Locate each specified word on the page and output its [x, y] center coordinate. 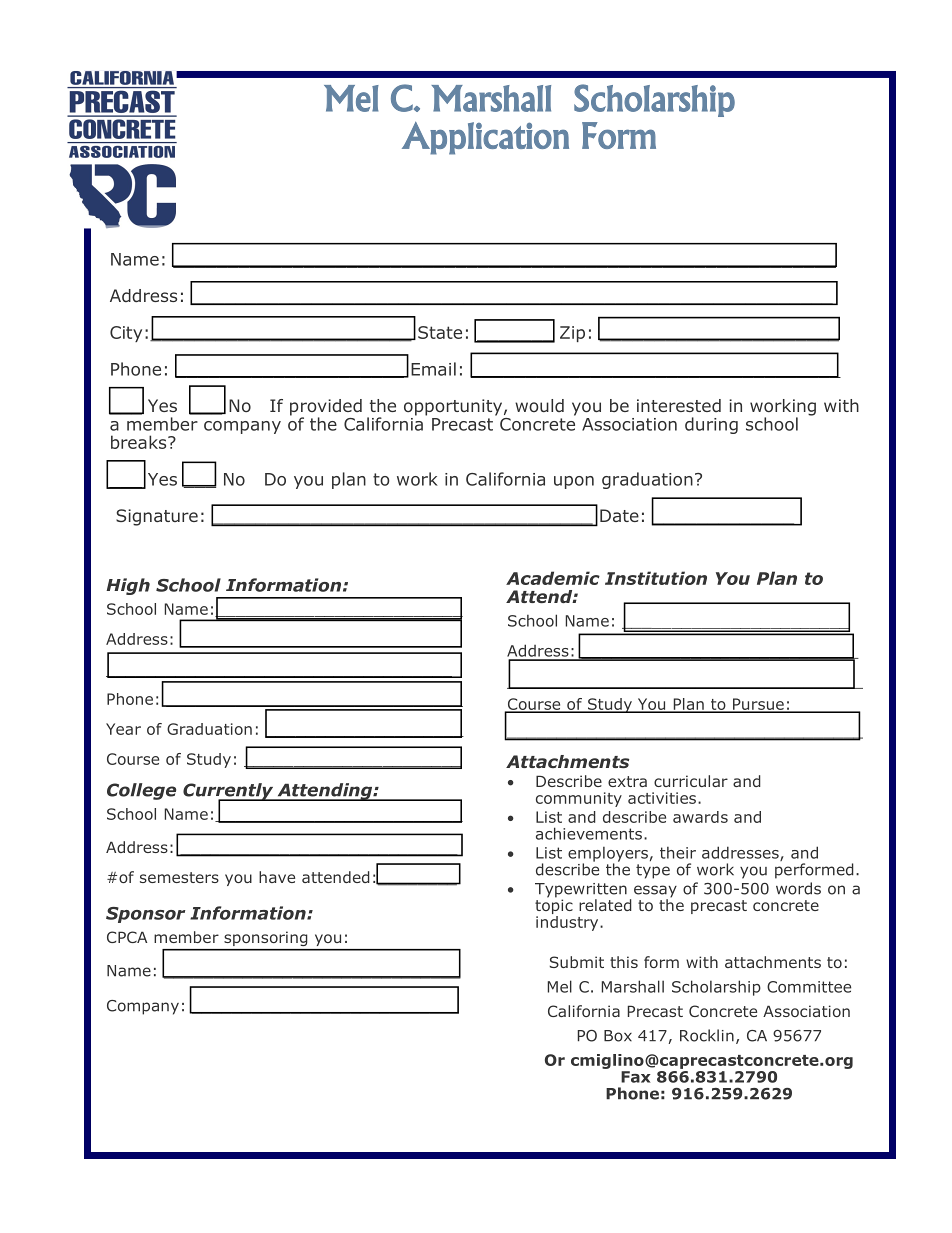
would [539, 405]
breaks [140, 442]
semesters [179, 877]
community [579, 799]
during [711, 425]
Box [618, 1036]
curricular [691, 781]
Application [485, 138]
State [440, 332]
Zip [572, 334]
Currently [229, 792]
